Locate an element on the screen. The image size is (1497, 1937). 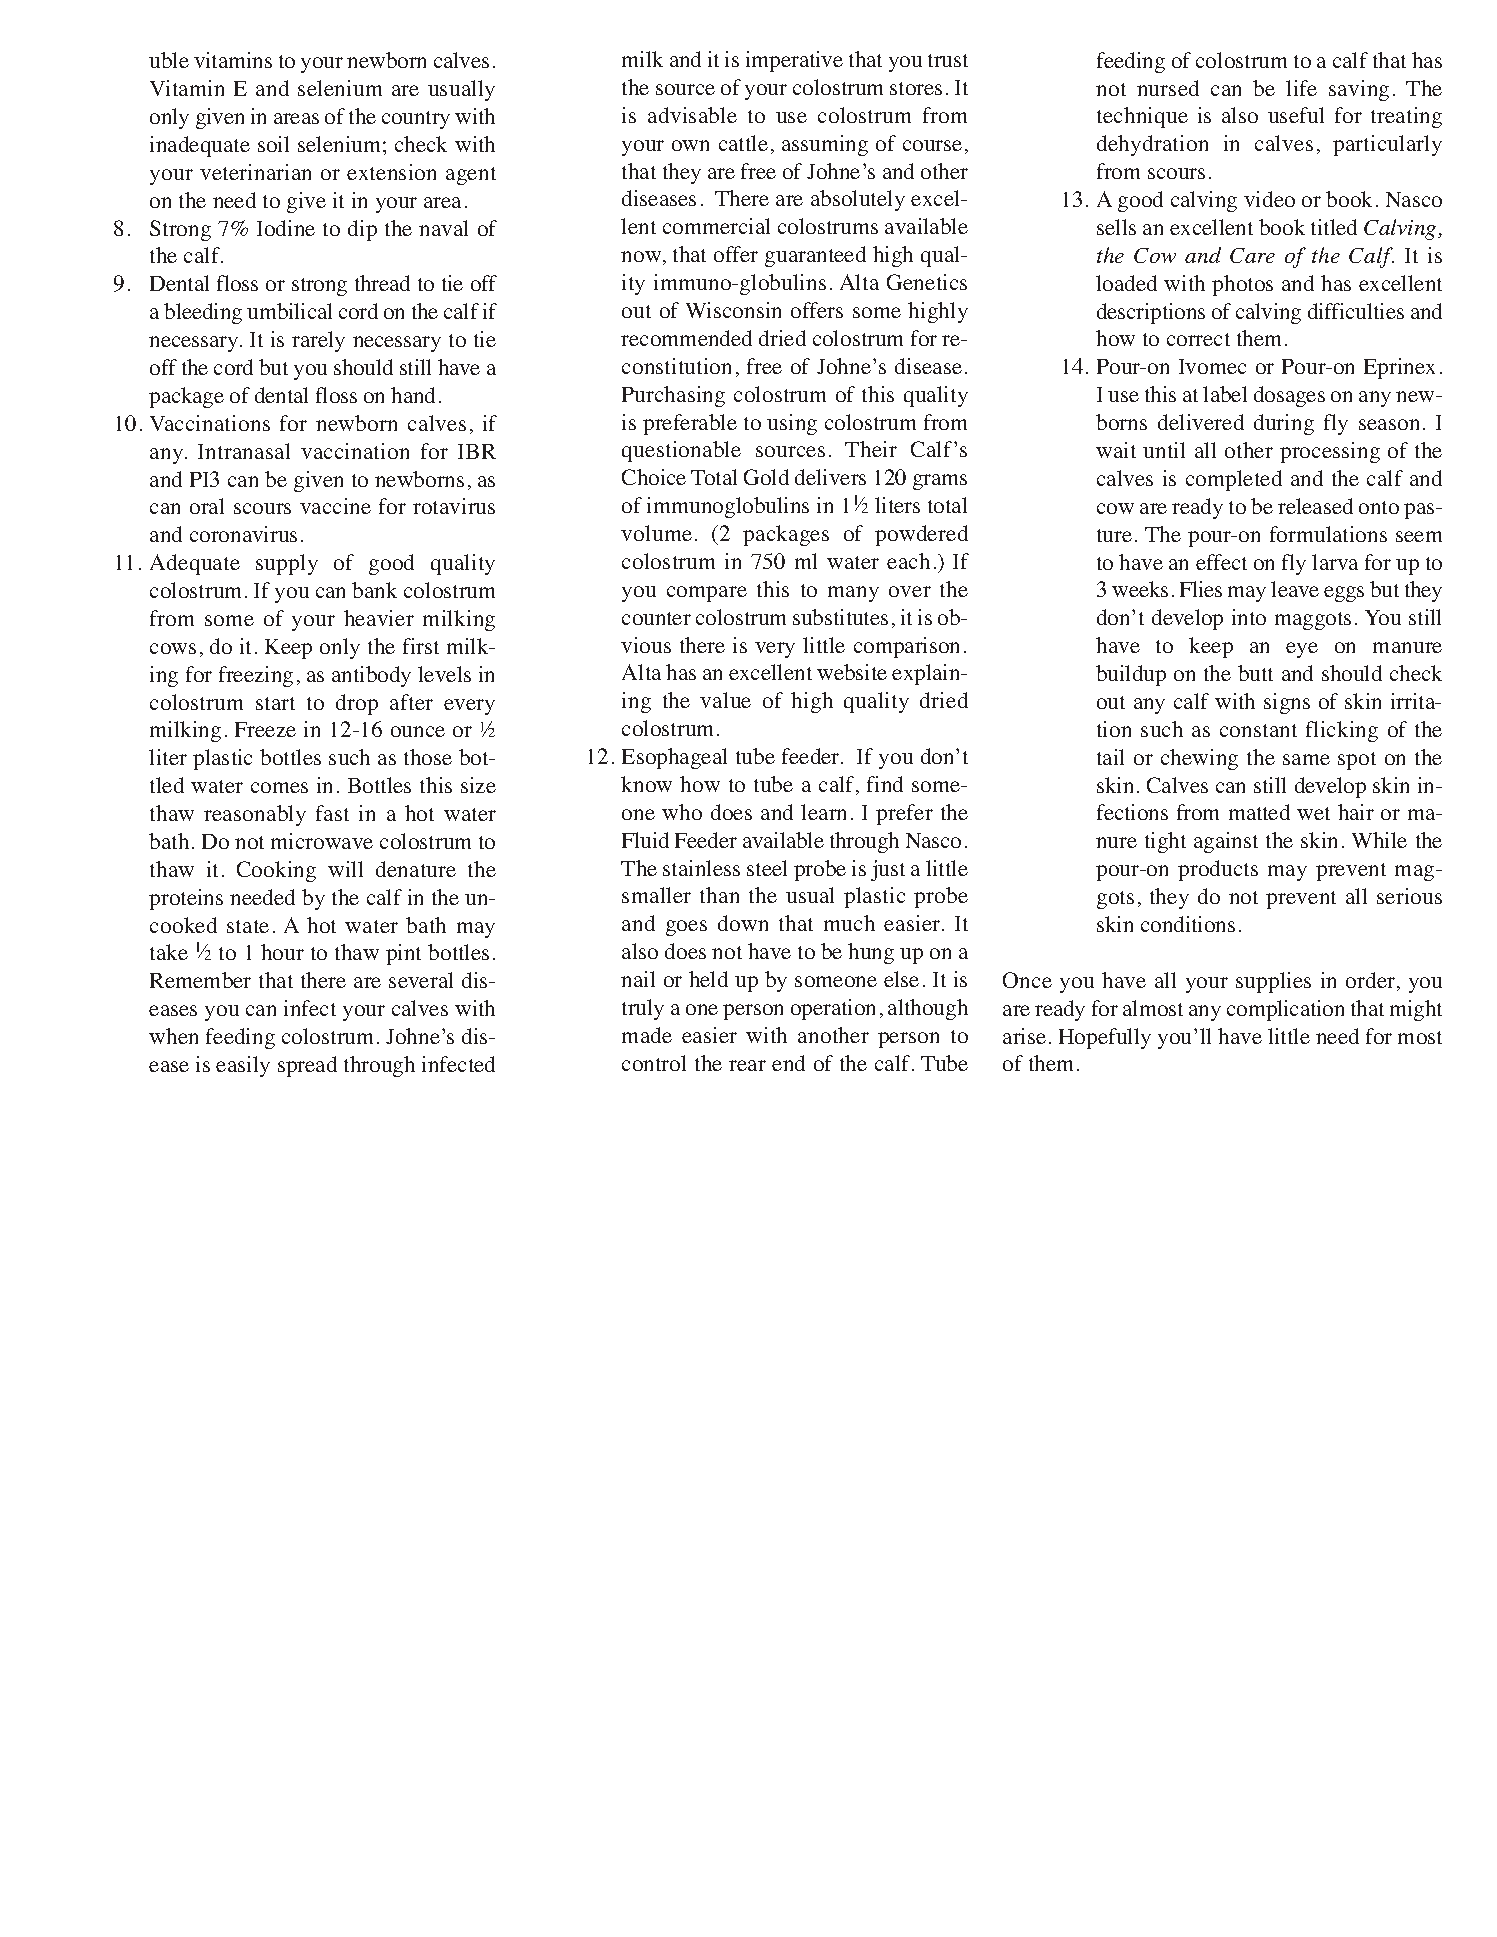
imperative is located at coordinates (794, 61).
